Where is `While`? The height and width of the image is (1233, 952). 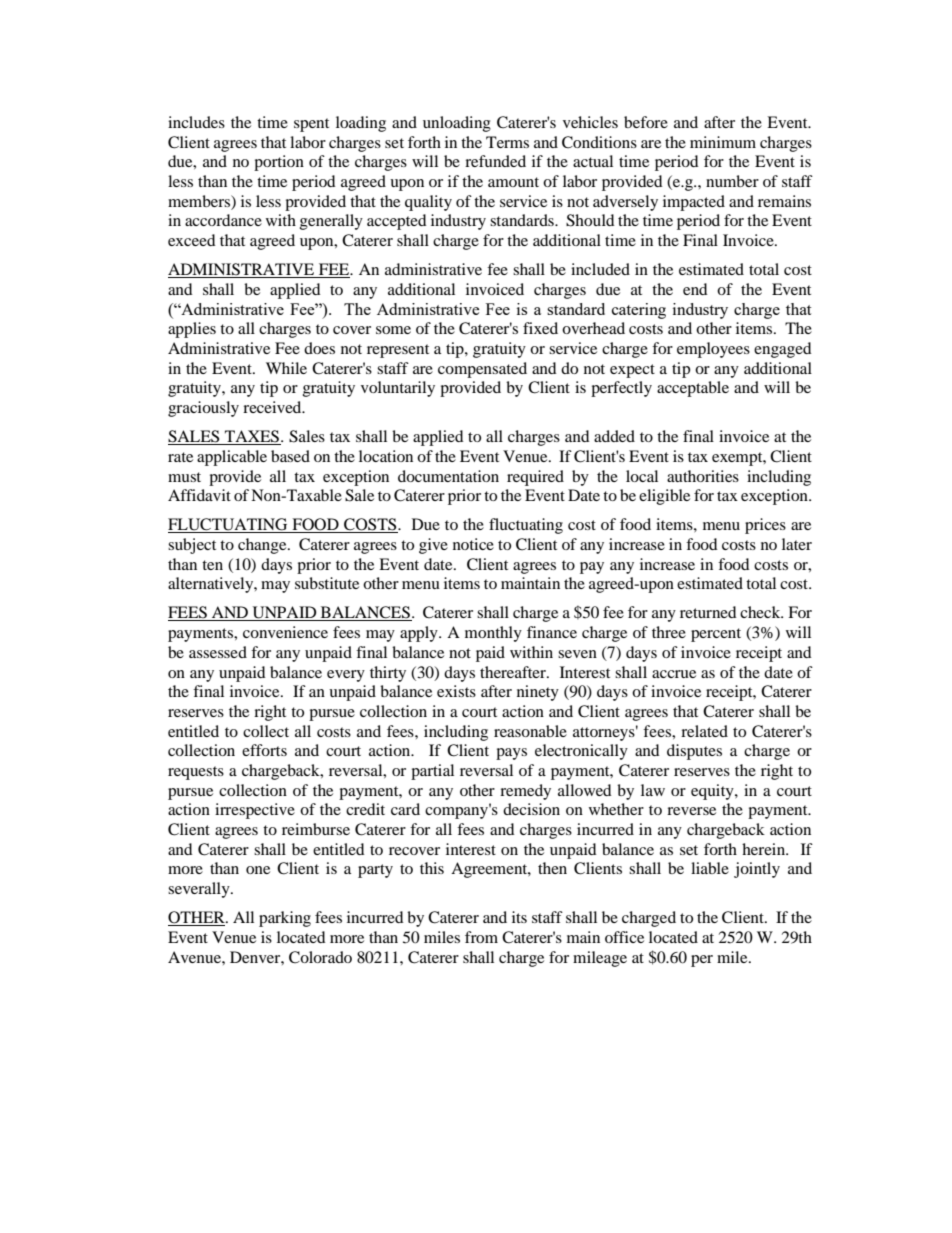
While is located at coordinates (286, 368).
